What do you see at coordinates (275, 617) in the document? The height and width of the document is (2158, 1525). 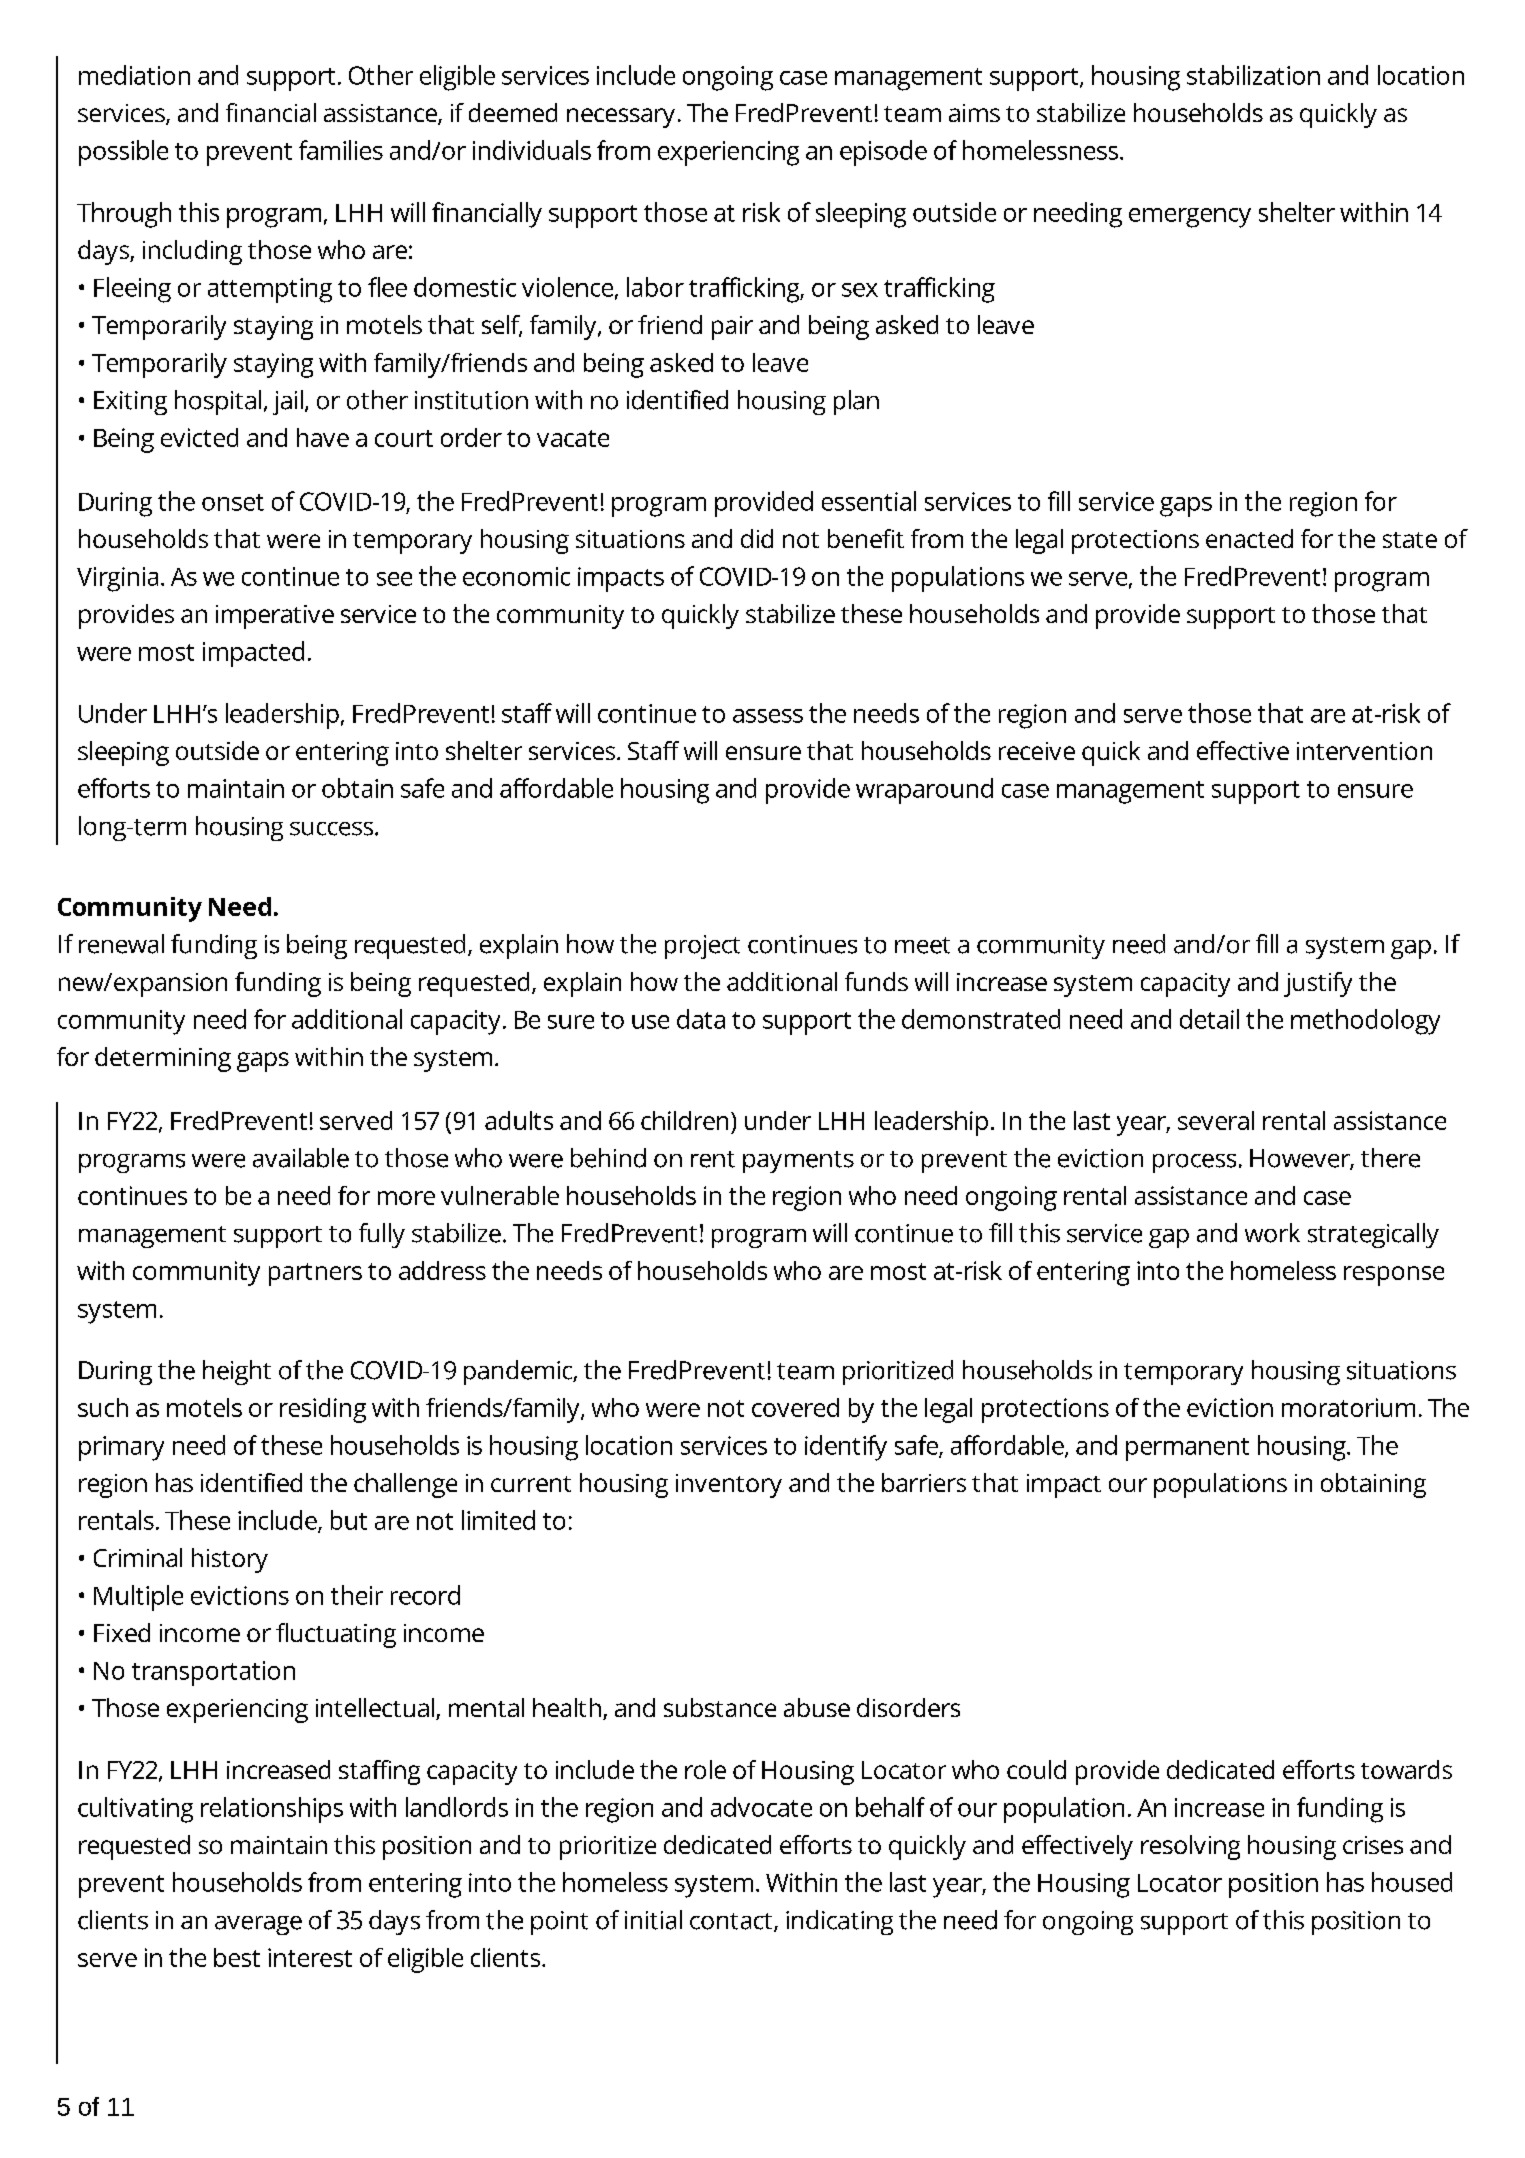 I see `imperative` at bounding box center [275, 617].
